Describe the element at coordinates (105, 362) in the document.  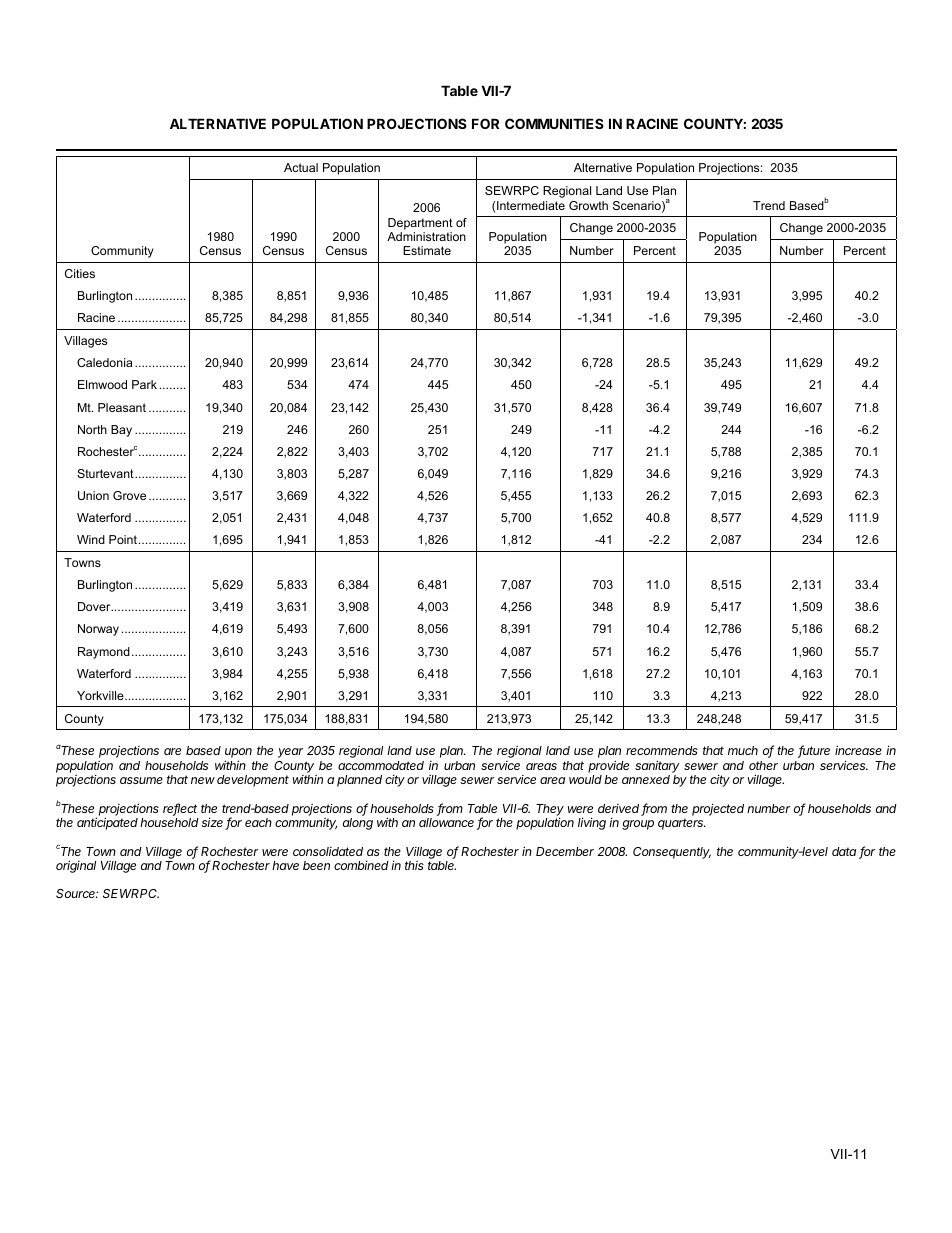
I see `Caledonia` at that location.
